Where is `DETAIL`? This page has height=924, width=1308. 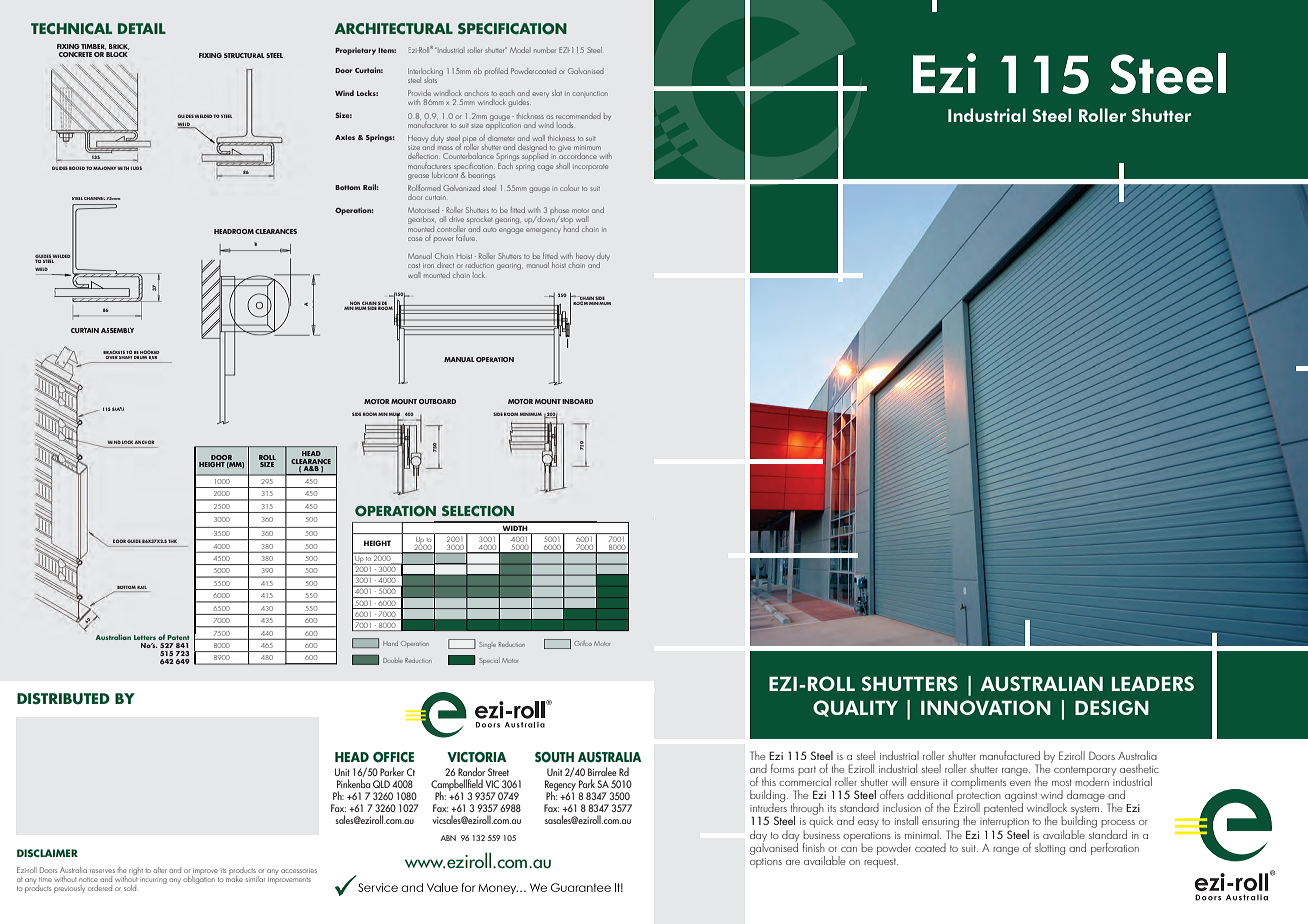 DETAIL is located at coordinates (142, 28).
